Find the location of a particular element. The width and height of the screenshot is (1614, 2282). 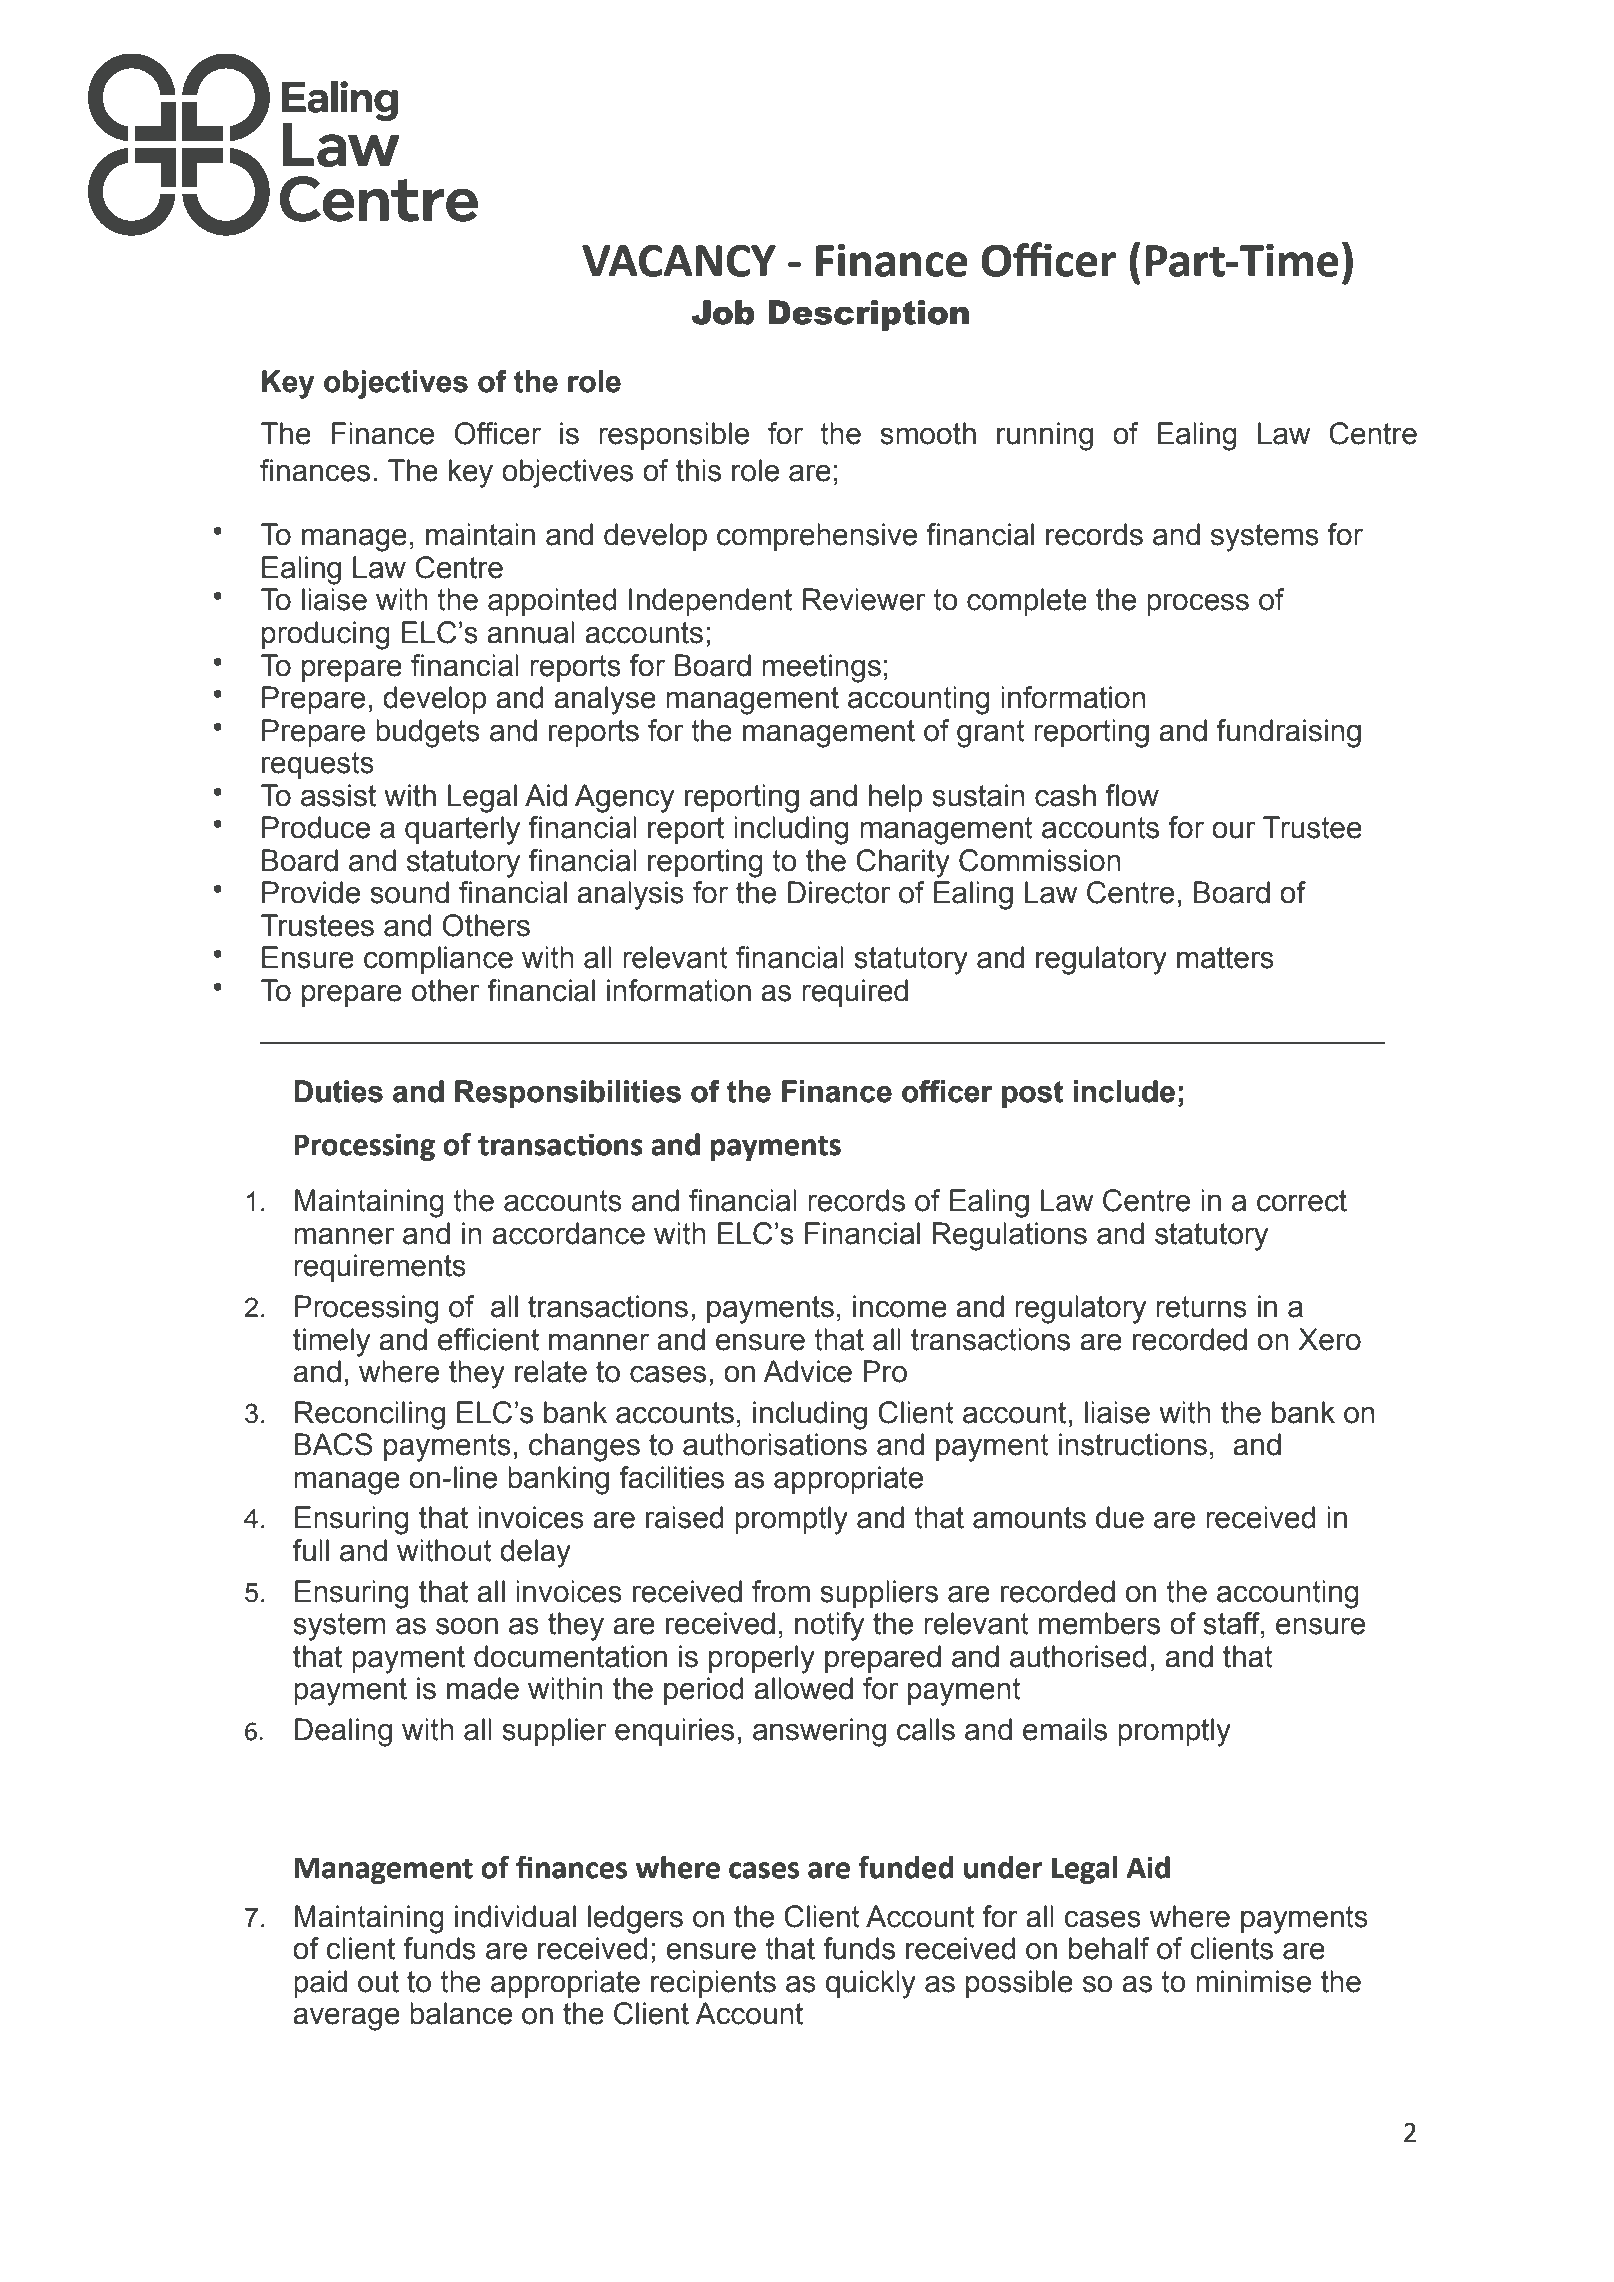

Description is located at coordinates (868, 315).
